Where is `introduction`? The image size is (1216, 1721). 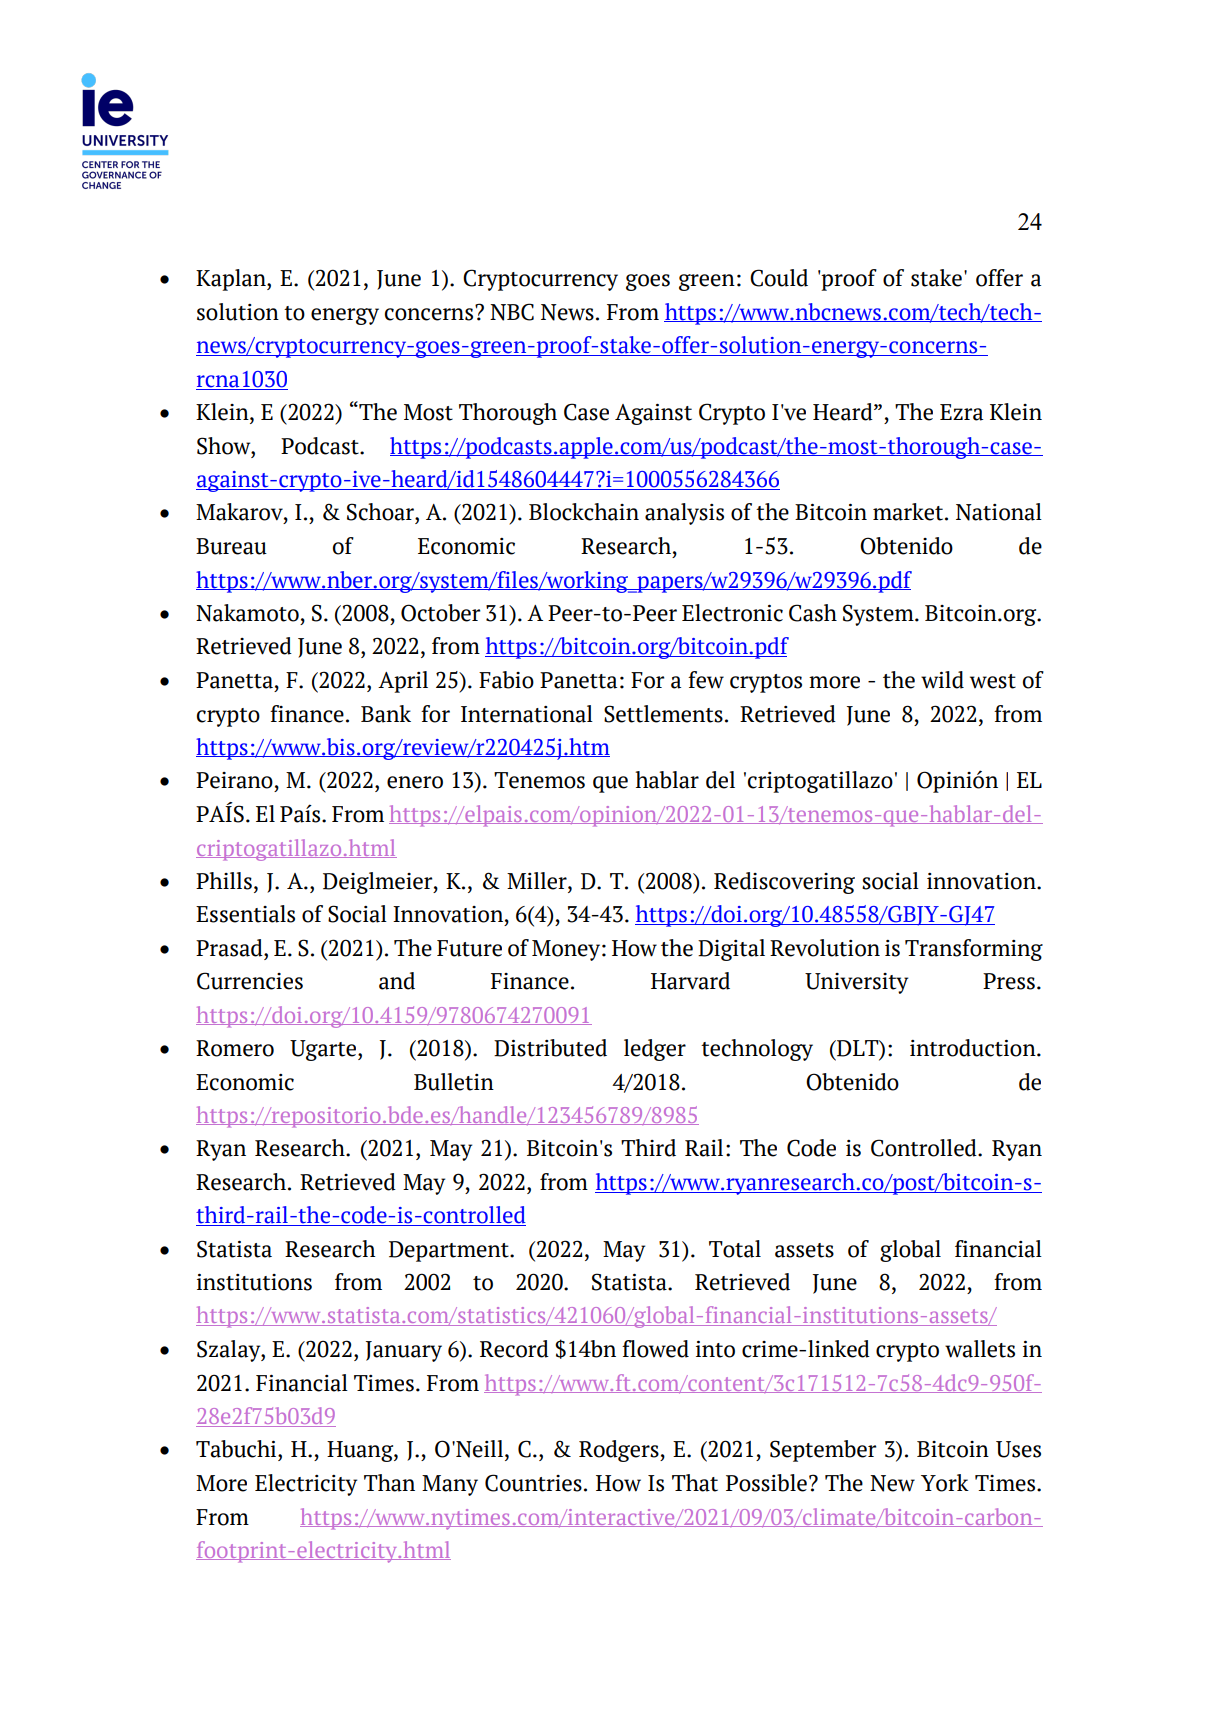 introduction is located at coordinates (974, 1048).
